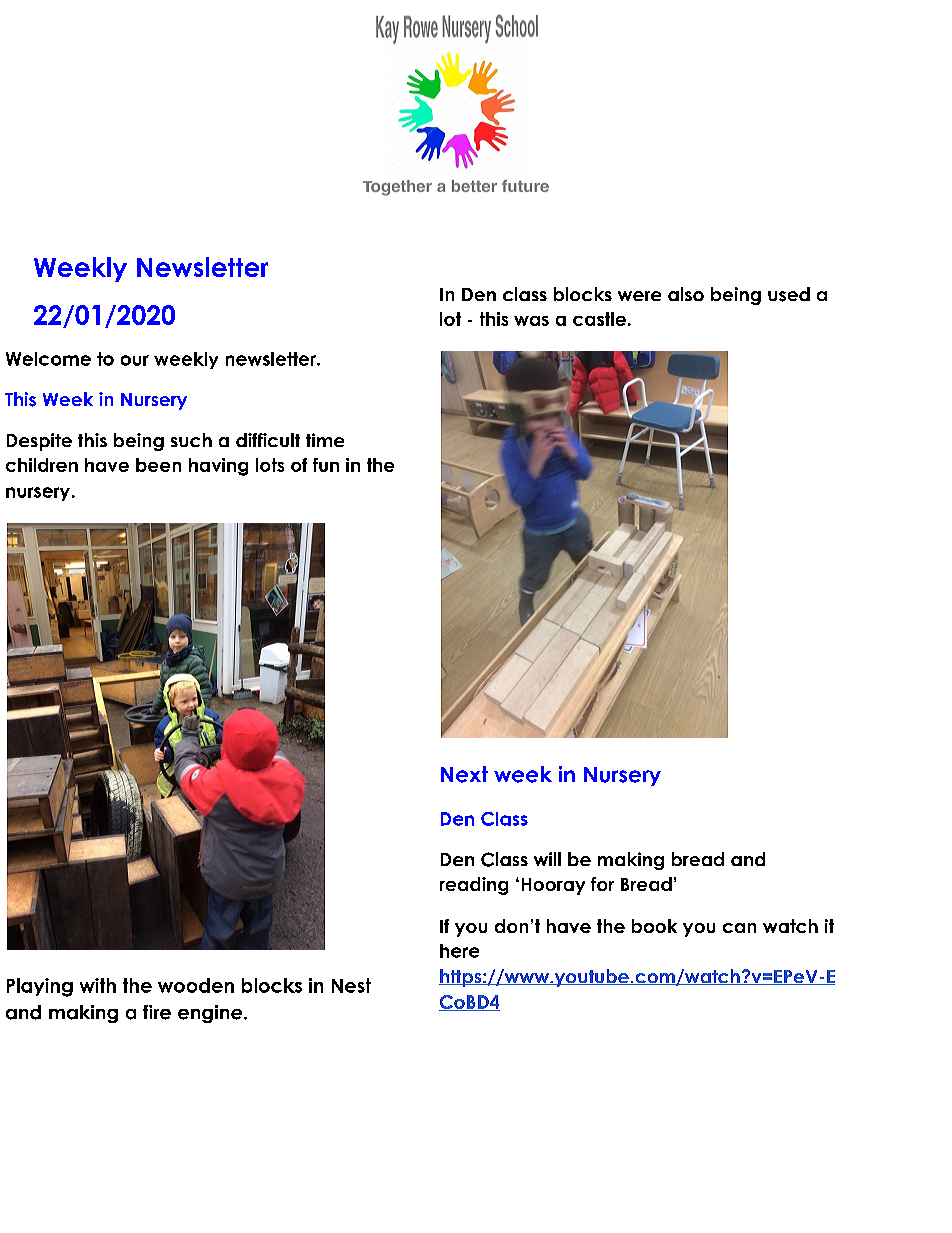 The height and width of the screenshot is (1233, 952). I want to click on fun, so click(326, 465).
